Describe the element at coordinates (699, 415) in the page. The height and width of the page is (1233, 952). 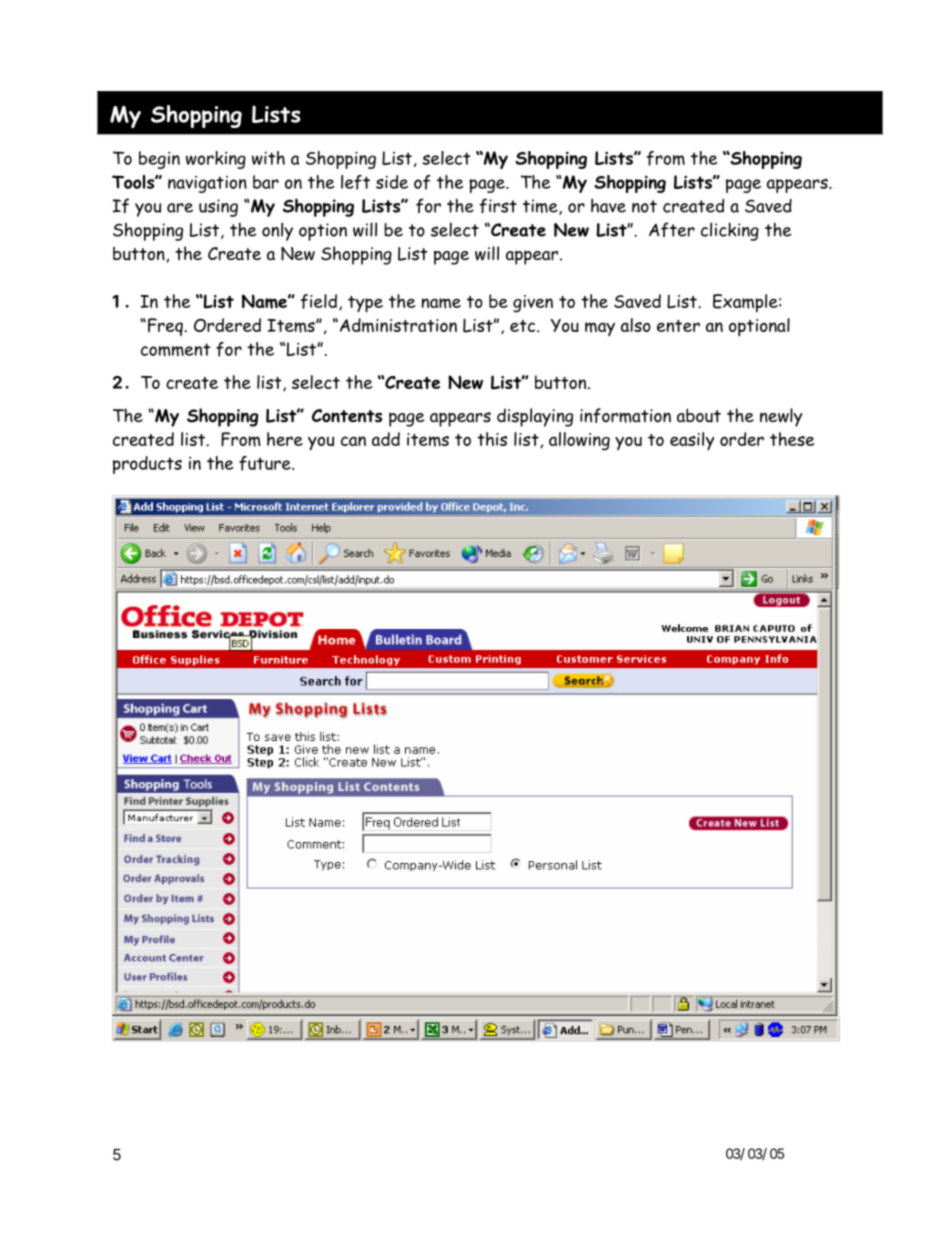
I see `about` at that location.
